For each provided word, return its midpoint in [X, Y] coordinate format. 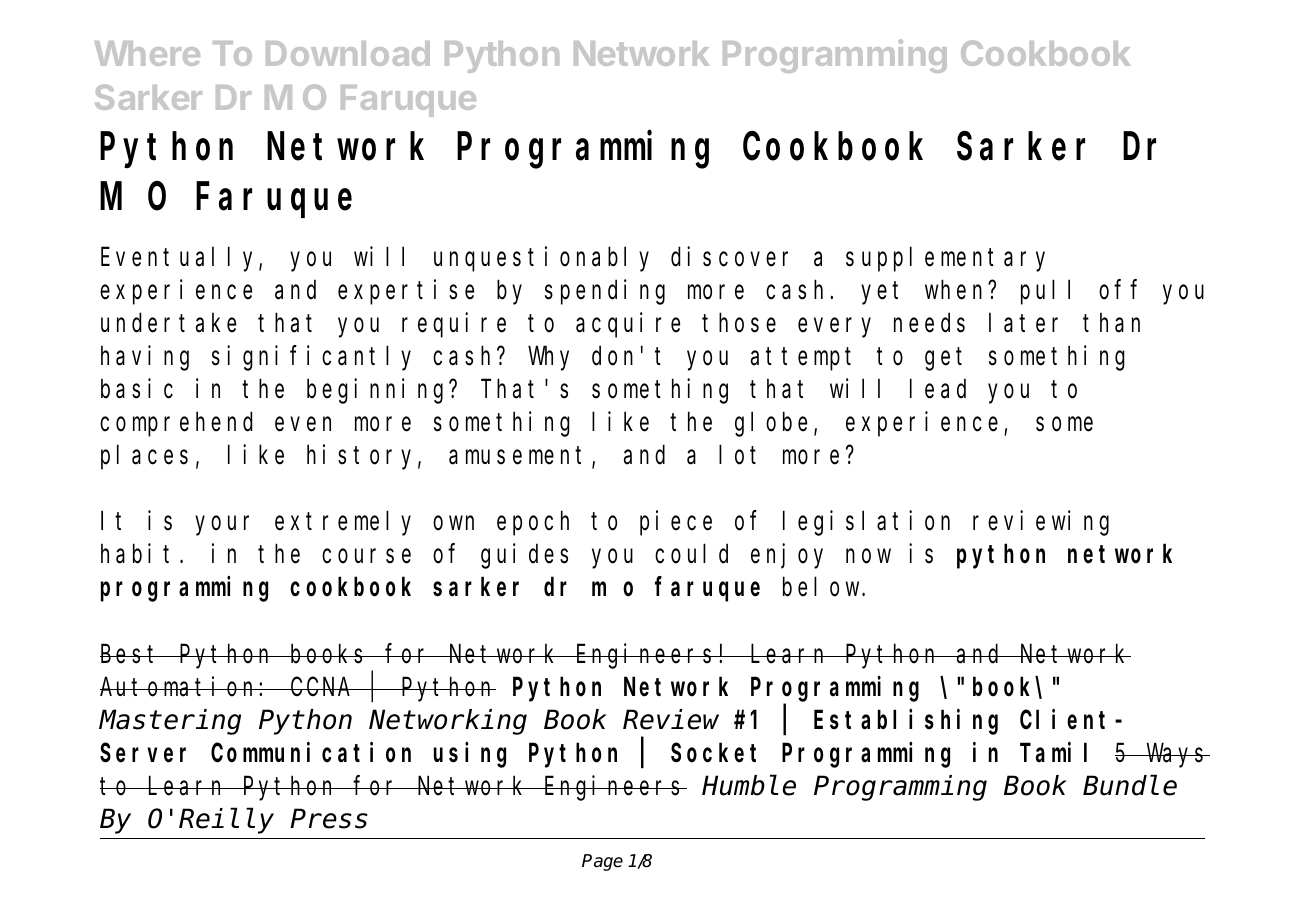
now [868, 557]
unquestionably [541, 259]
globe [771, 425]
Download [348, 53]
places [144, 458]
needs [929, 323]
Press [329, 820]
